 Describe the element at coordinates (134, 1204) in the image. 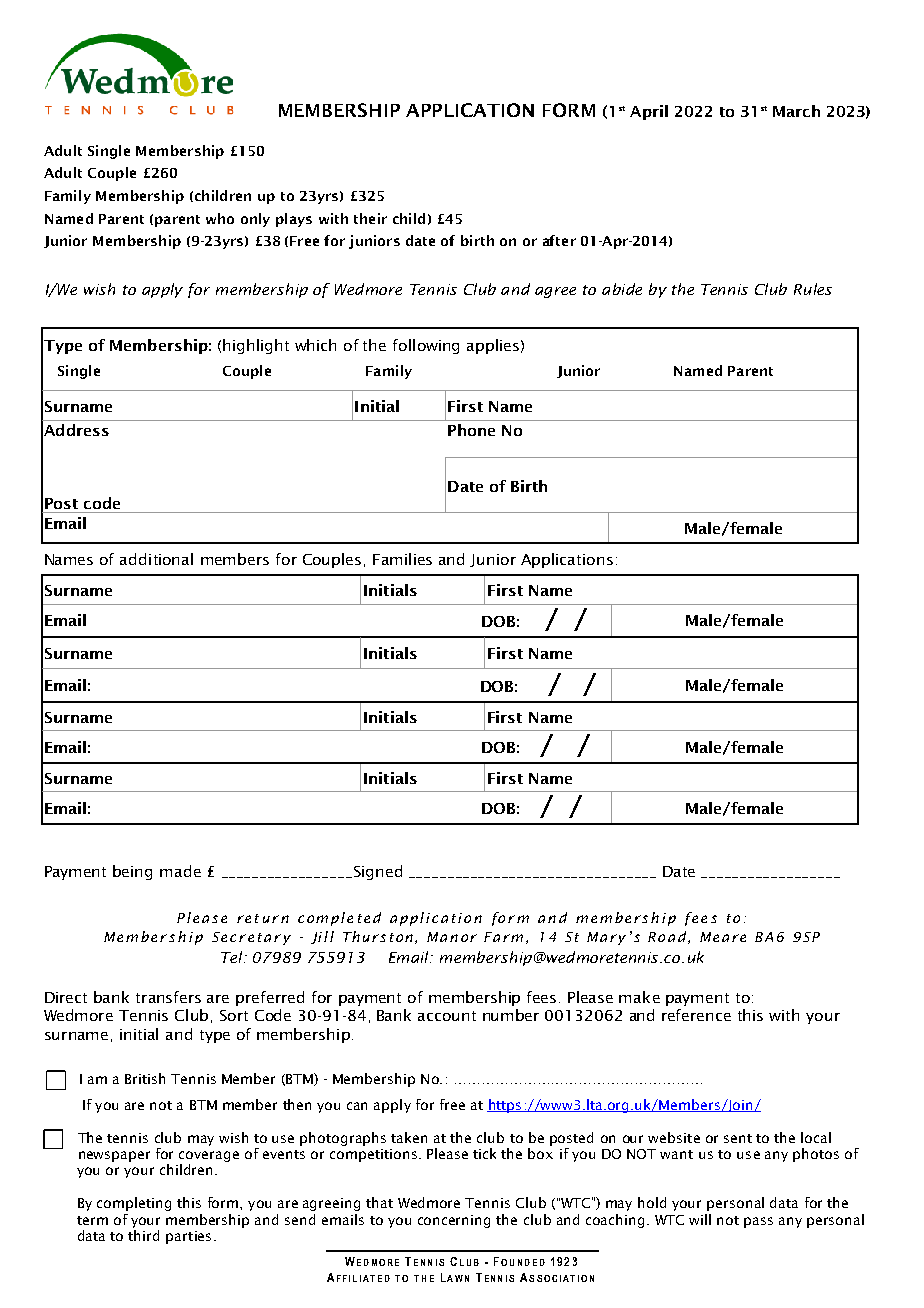

I see `completing` at that location.
